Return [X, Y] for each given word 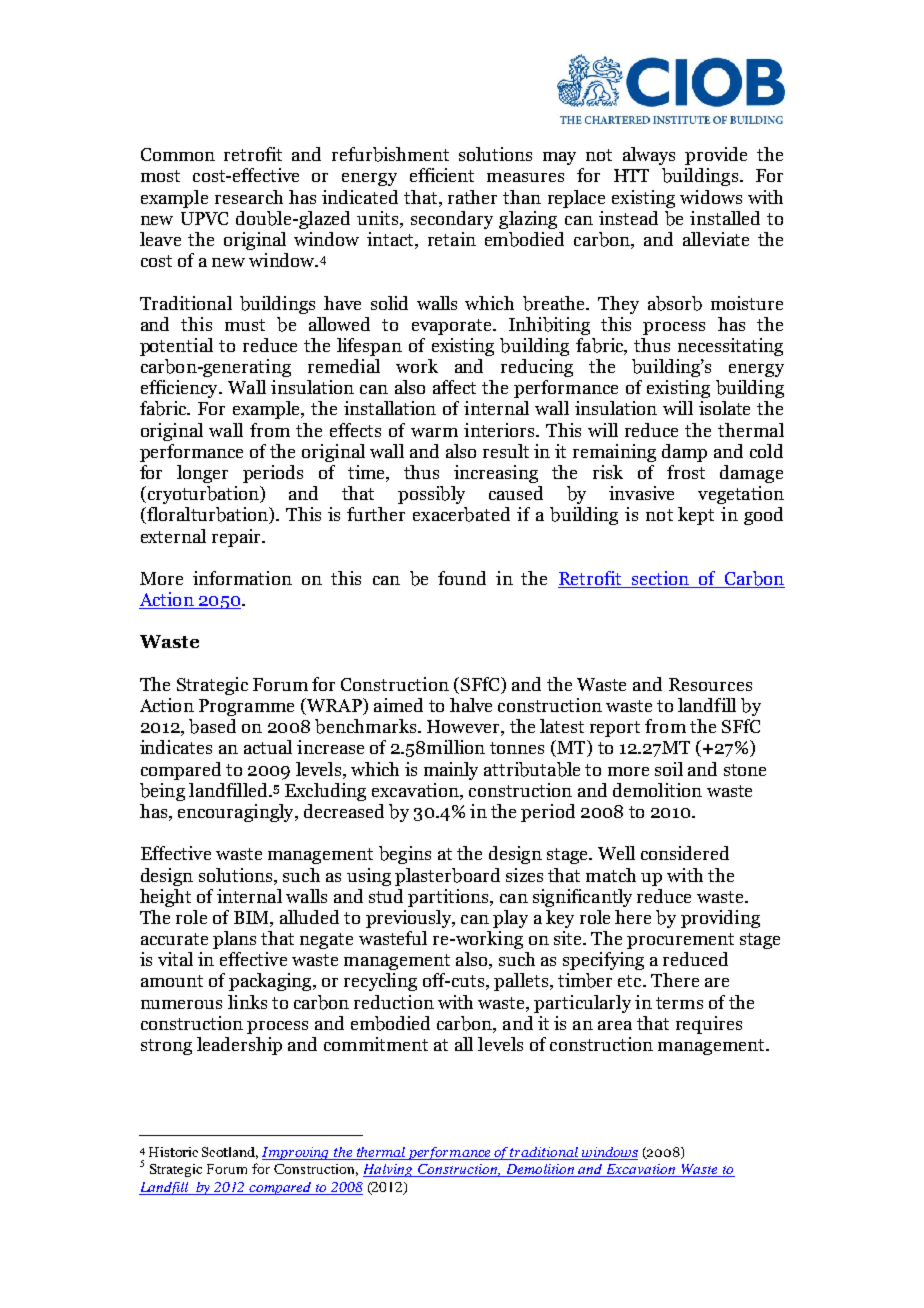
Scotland [230, 1153]
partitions [449, 898]
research [249, 197]
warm [434, 432]
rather [472, 197]
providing [720, 919]
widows [711, 197]
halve [471, 705]
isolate [724, 408]
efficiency [180, 389]
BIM [252, 917]
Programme [246, 707]
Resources [710, 684]
